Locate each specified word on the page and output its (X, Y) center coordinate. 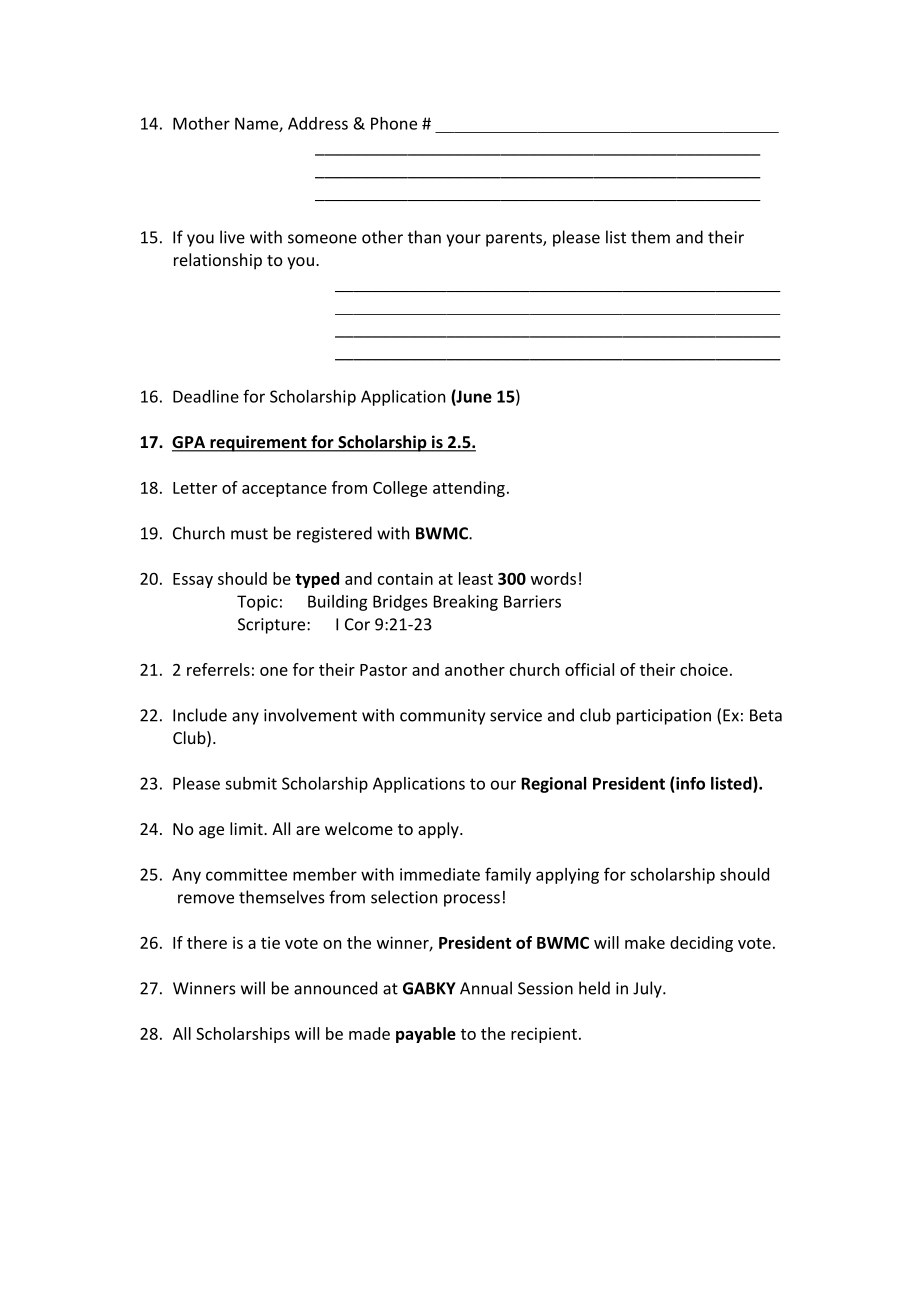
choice (704, 669)
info (690, 783)
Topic (257, 603)
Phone (394, 123)
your (463, 240)
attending (469, 489)
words (553, 578)
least (476, 578)
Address (318, 123)
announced (335, 988)
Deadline (206, 396)
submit (251, 783)
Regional (553, 785)
